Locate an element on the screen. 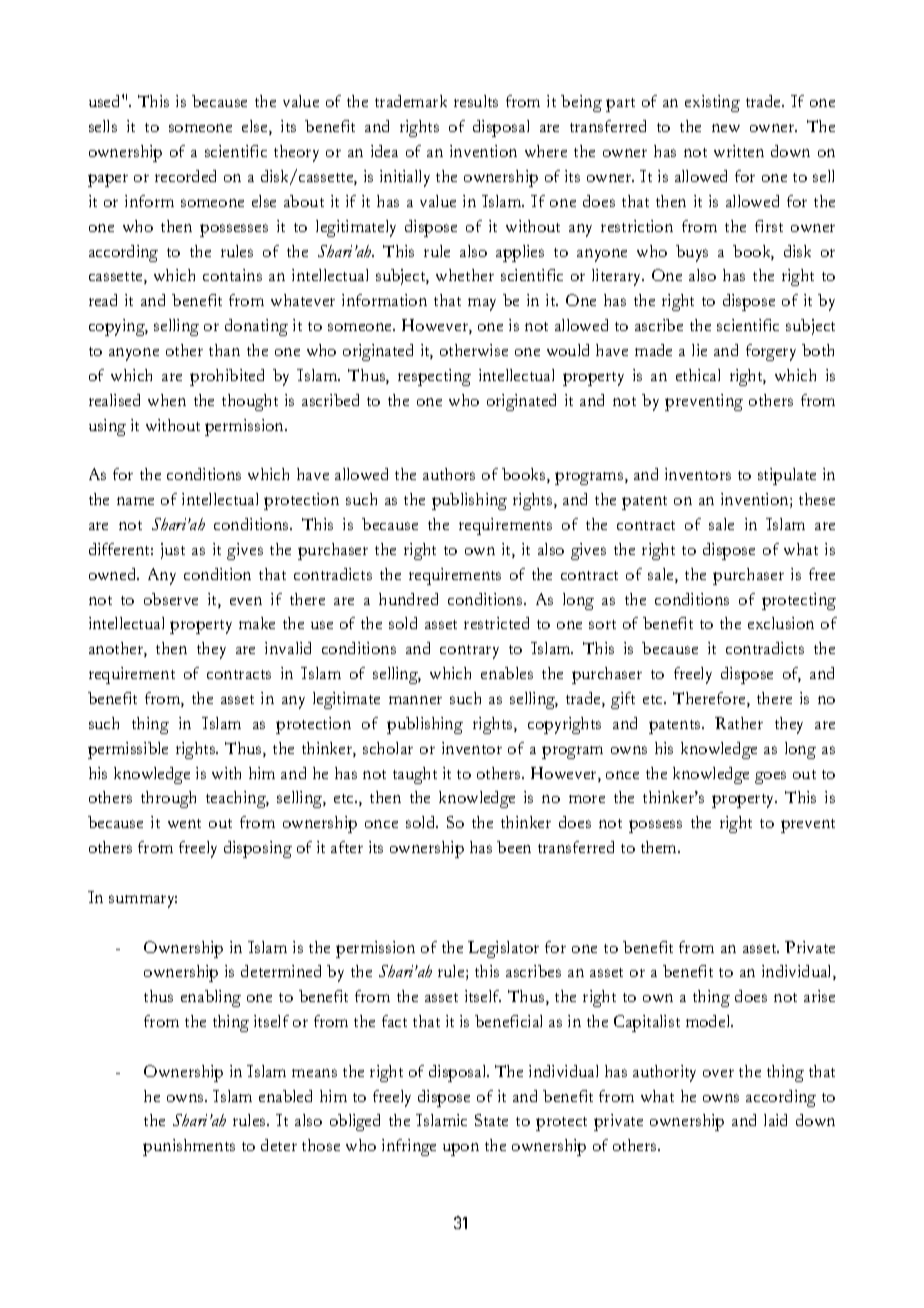 This screenshot has height=1308, width=924. results is located at coordinates (476, 101).
